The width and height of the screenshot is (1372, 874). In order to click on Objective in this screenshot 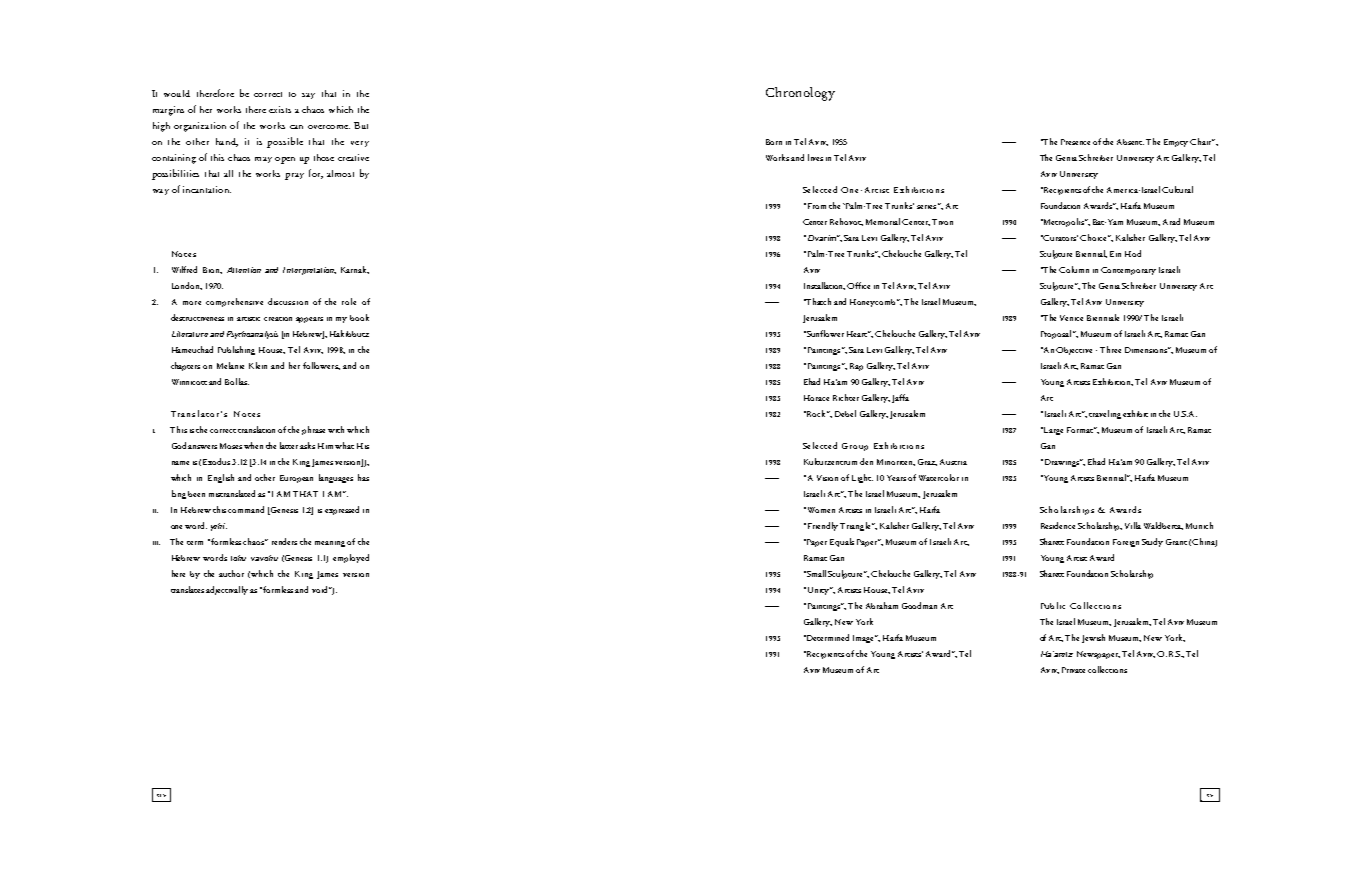, I will do `click(1074, 351)`.
